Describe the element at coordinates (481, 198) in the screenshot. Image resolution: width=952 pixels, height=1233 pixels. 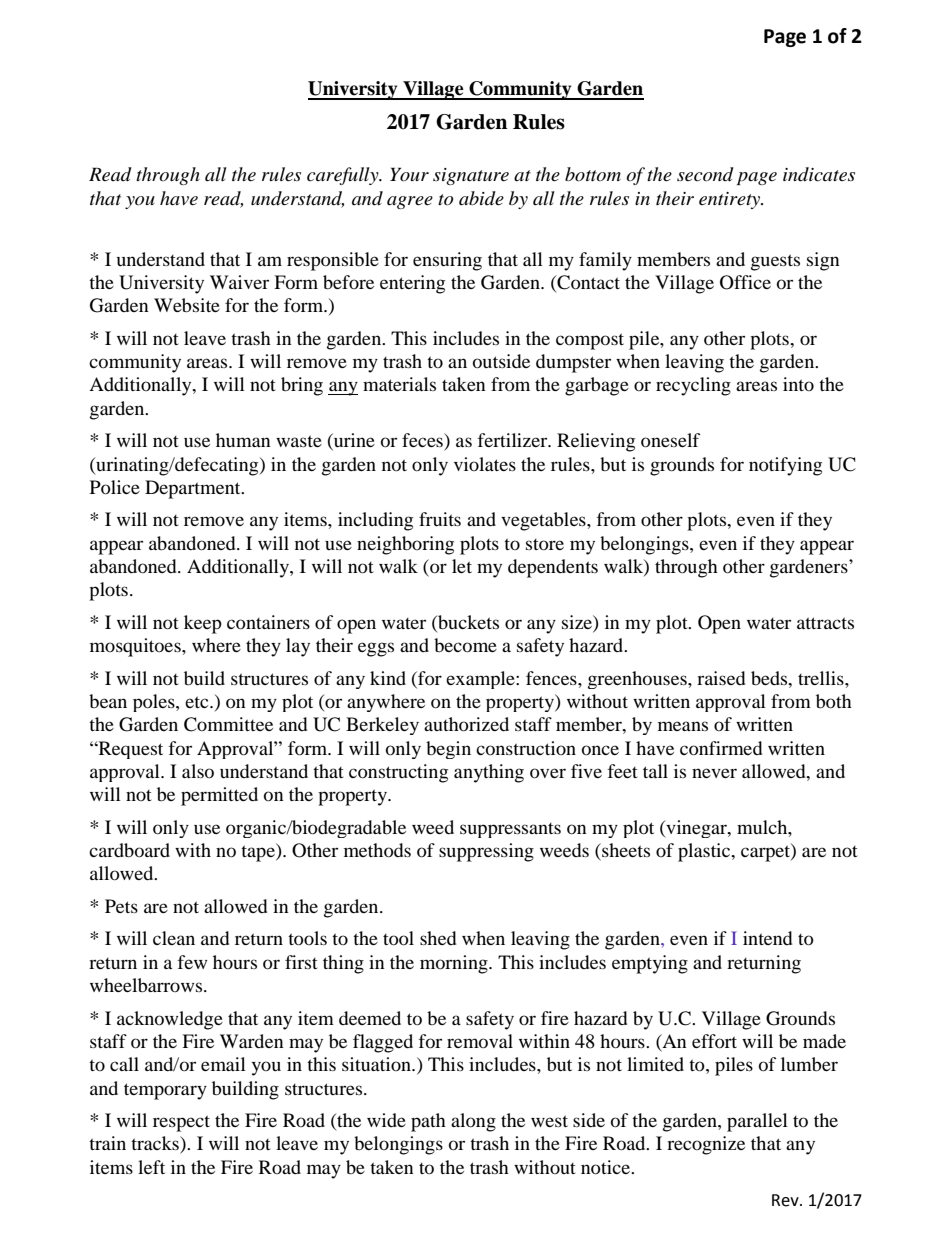
I see `abide` at that location.
